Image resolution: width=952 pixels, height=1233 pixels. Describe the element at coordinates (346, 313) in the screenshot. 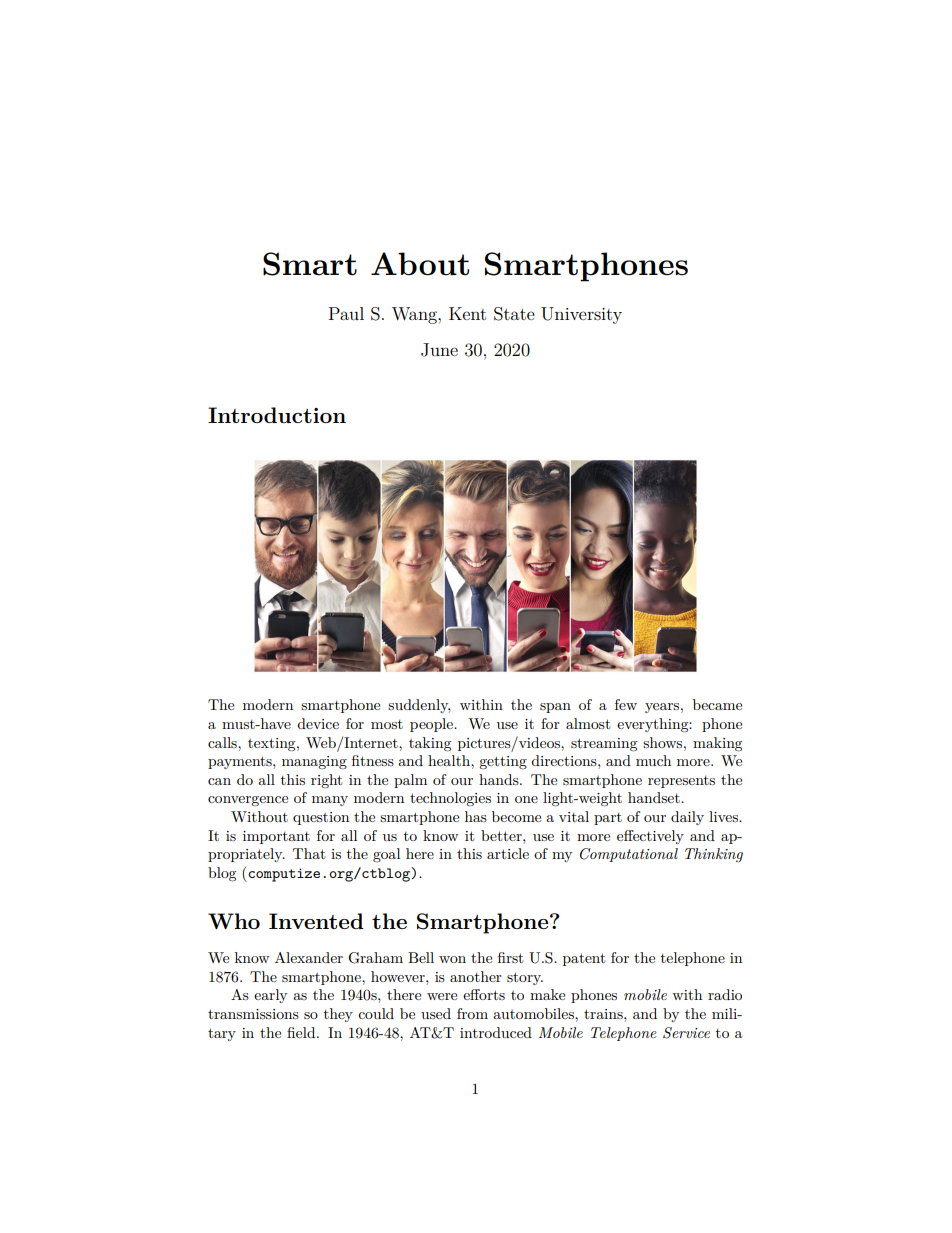

I see `Paul` at that location.
